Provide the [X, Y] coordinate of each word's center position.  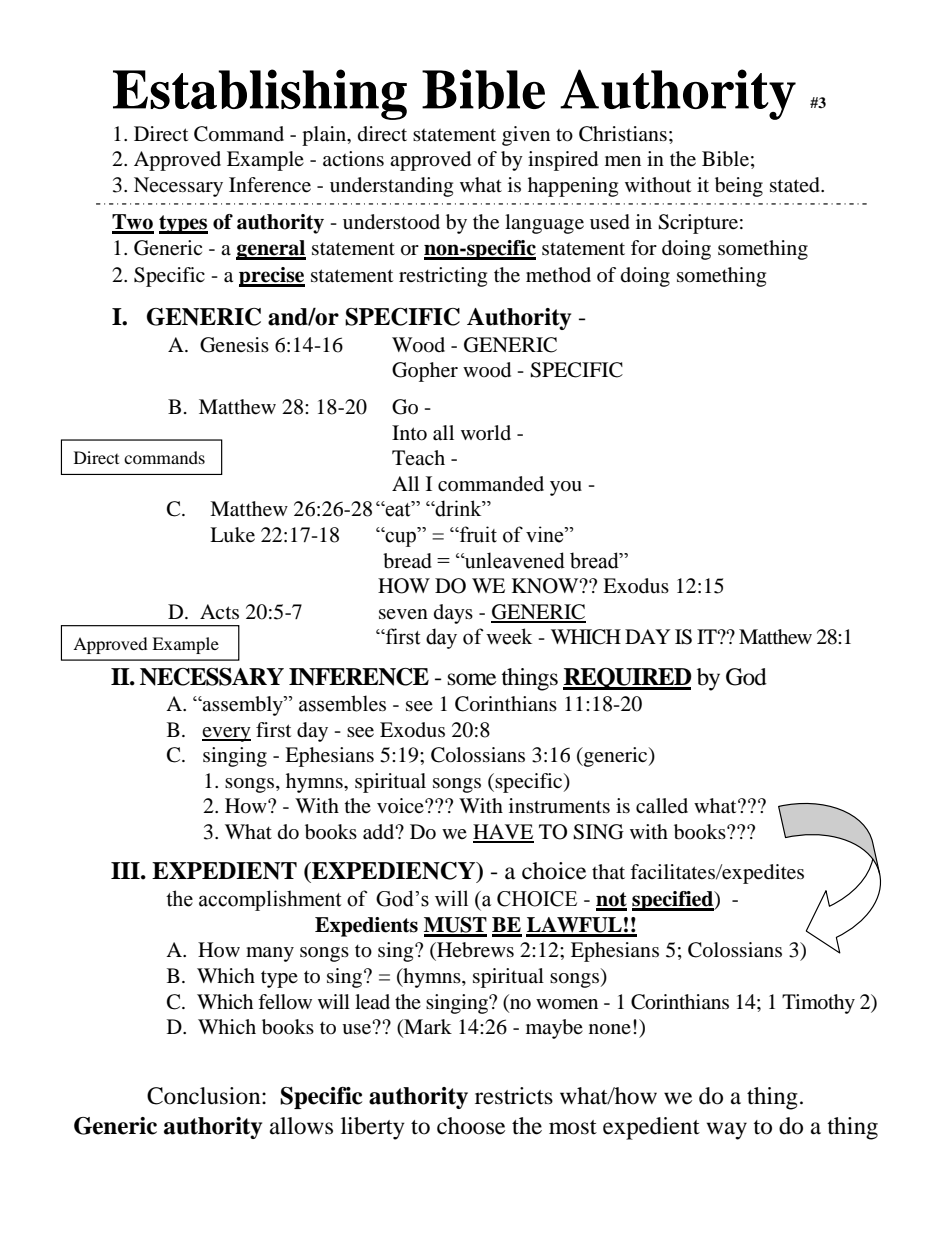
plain [325, 136]
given [526, 136]
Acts [219, 611]
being [739, 187]
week [509, 636]
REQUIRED [627, 679]
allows [301, 1126]
